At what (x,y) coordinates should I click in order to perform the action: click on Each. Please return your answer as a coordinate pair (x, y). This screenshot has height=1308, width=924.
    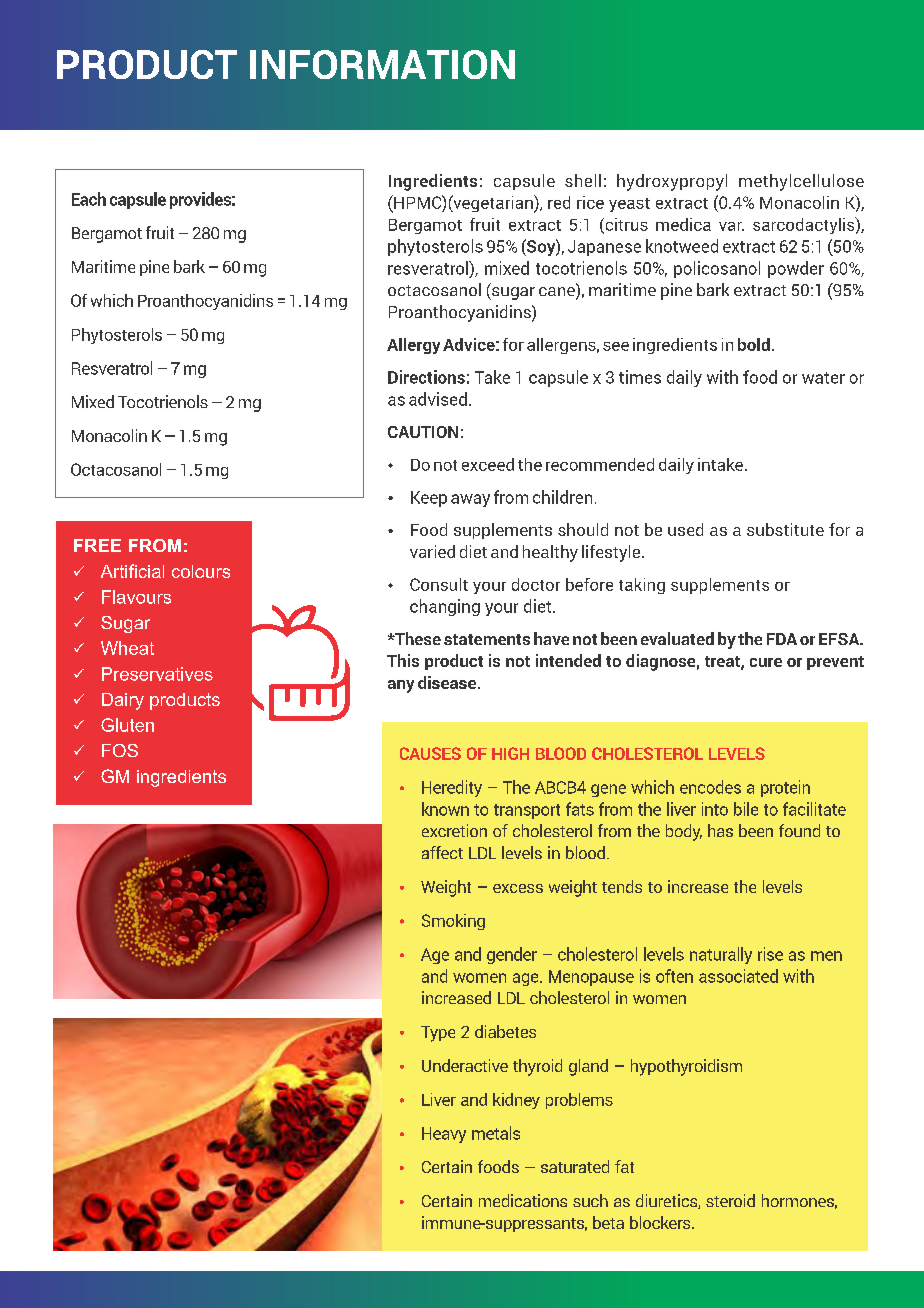
    Looking at the image, I should click on (89, 199).
